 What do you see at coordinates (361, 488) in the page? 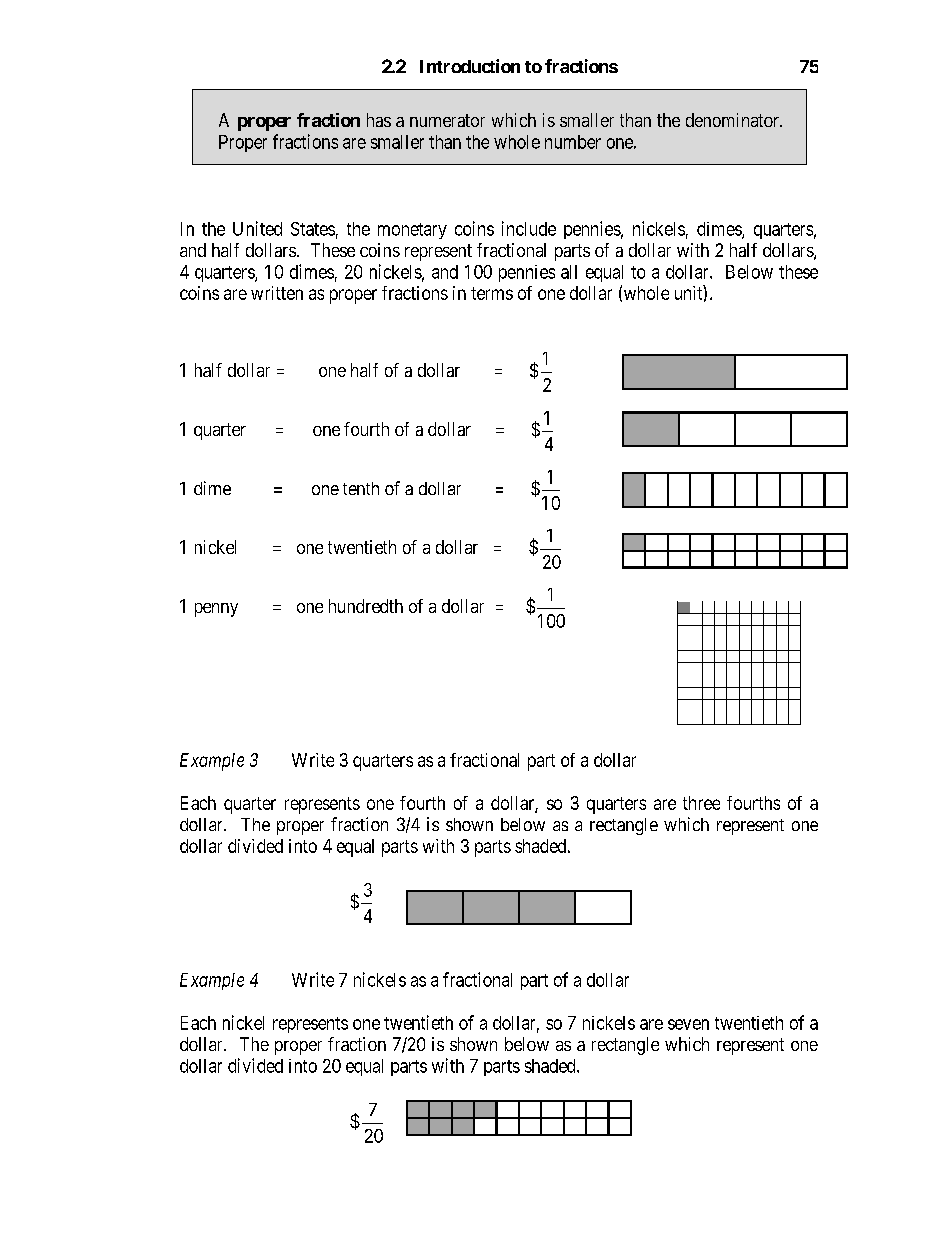
I see `tenth` at bounding box center [361, 488].
